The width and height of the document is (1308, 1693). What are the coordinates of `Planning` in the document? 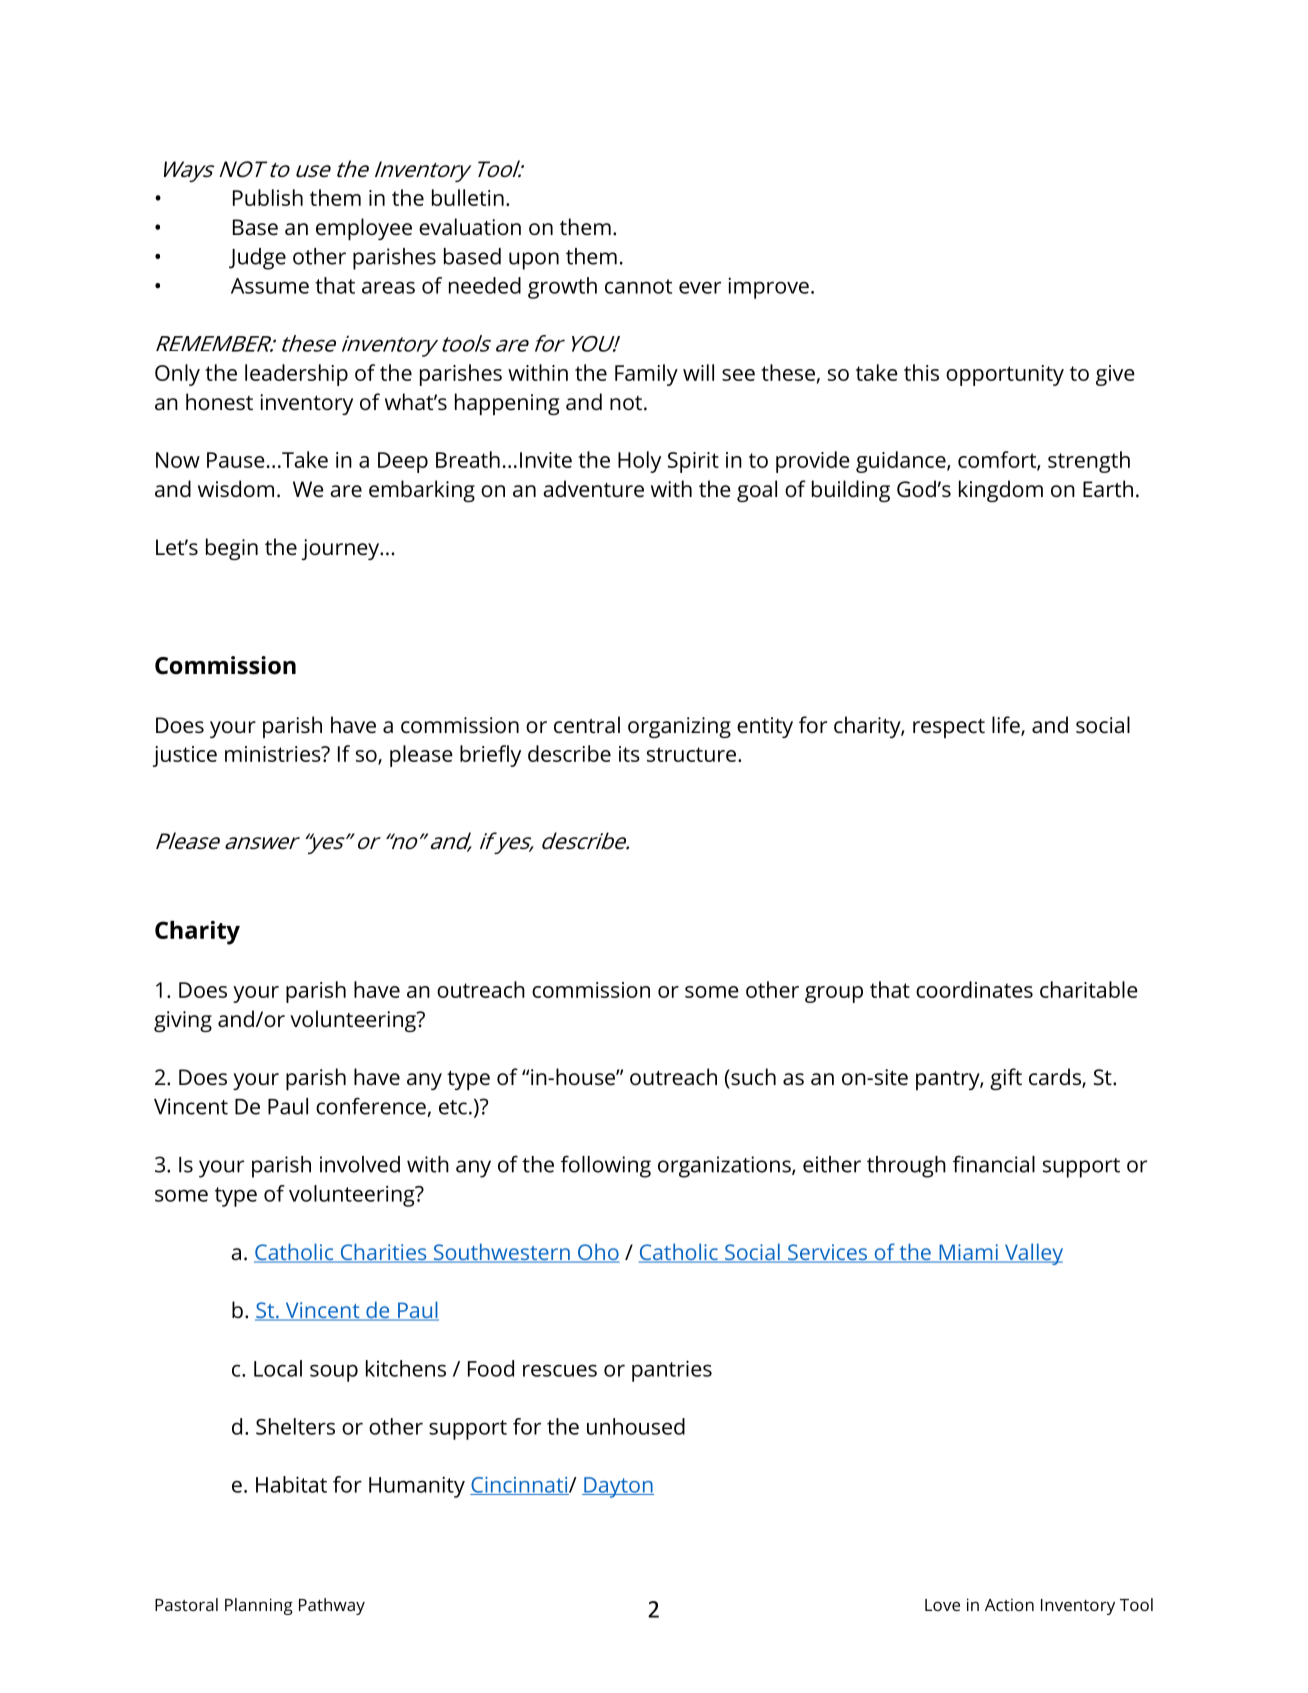 It's located at (259, 1606).
